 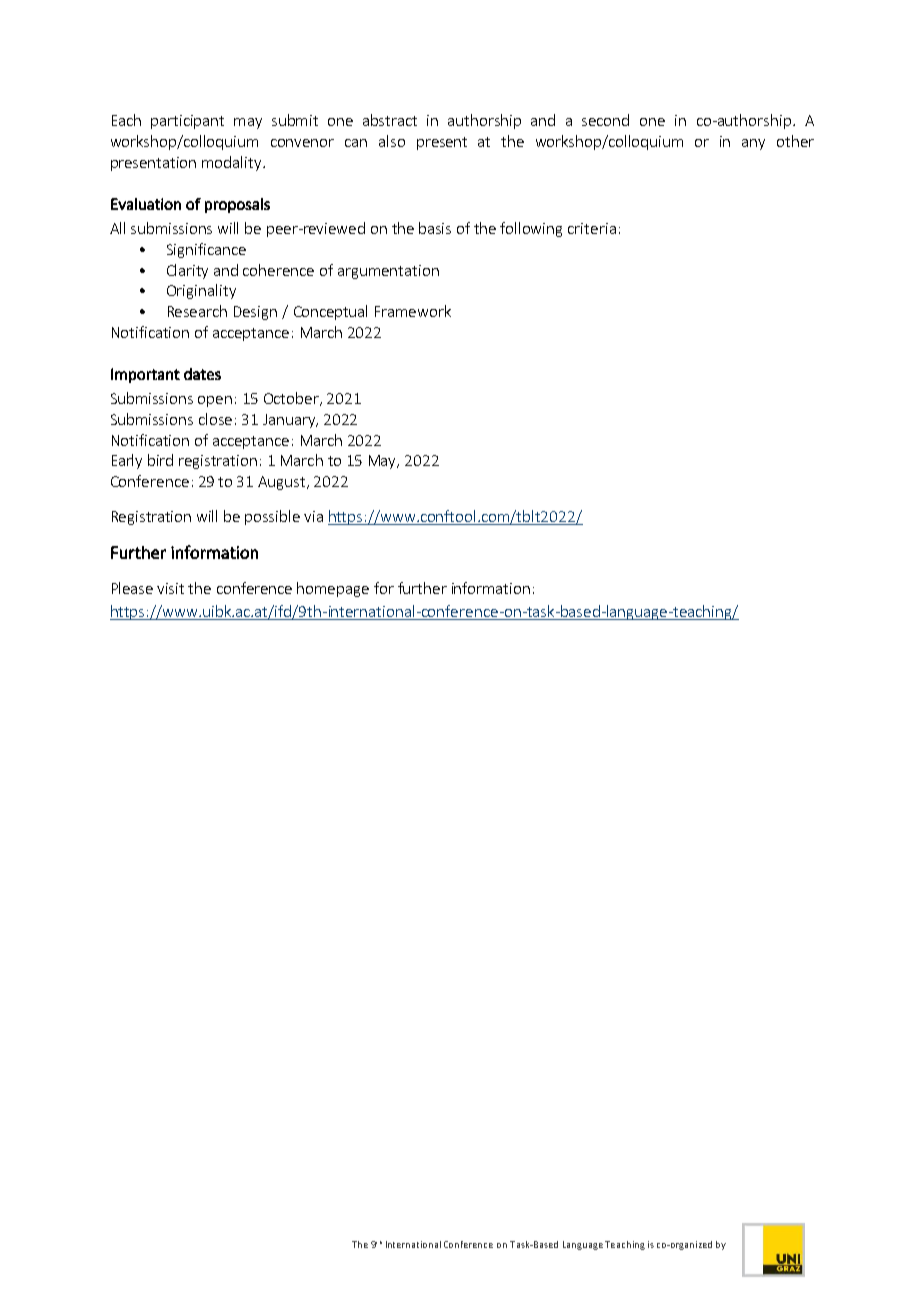 What do you see at coordinates (413, 311) in the screenshot?
I see `Framework` at bounding box center [413, 311].
